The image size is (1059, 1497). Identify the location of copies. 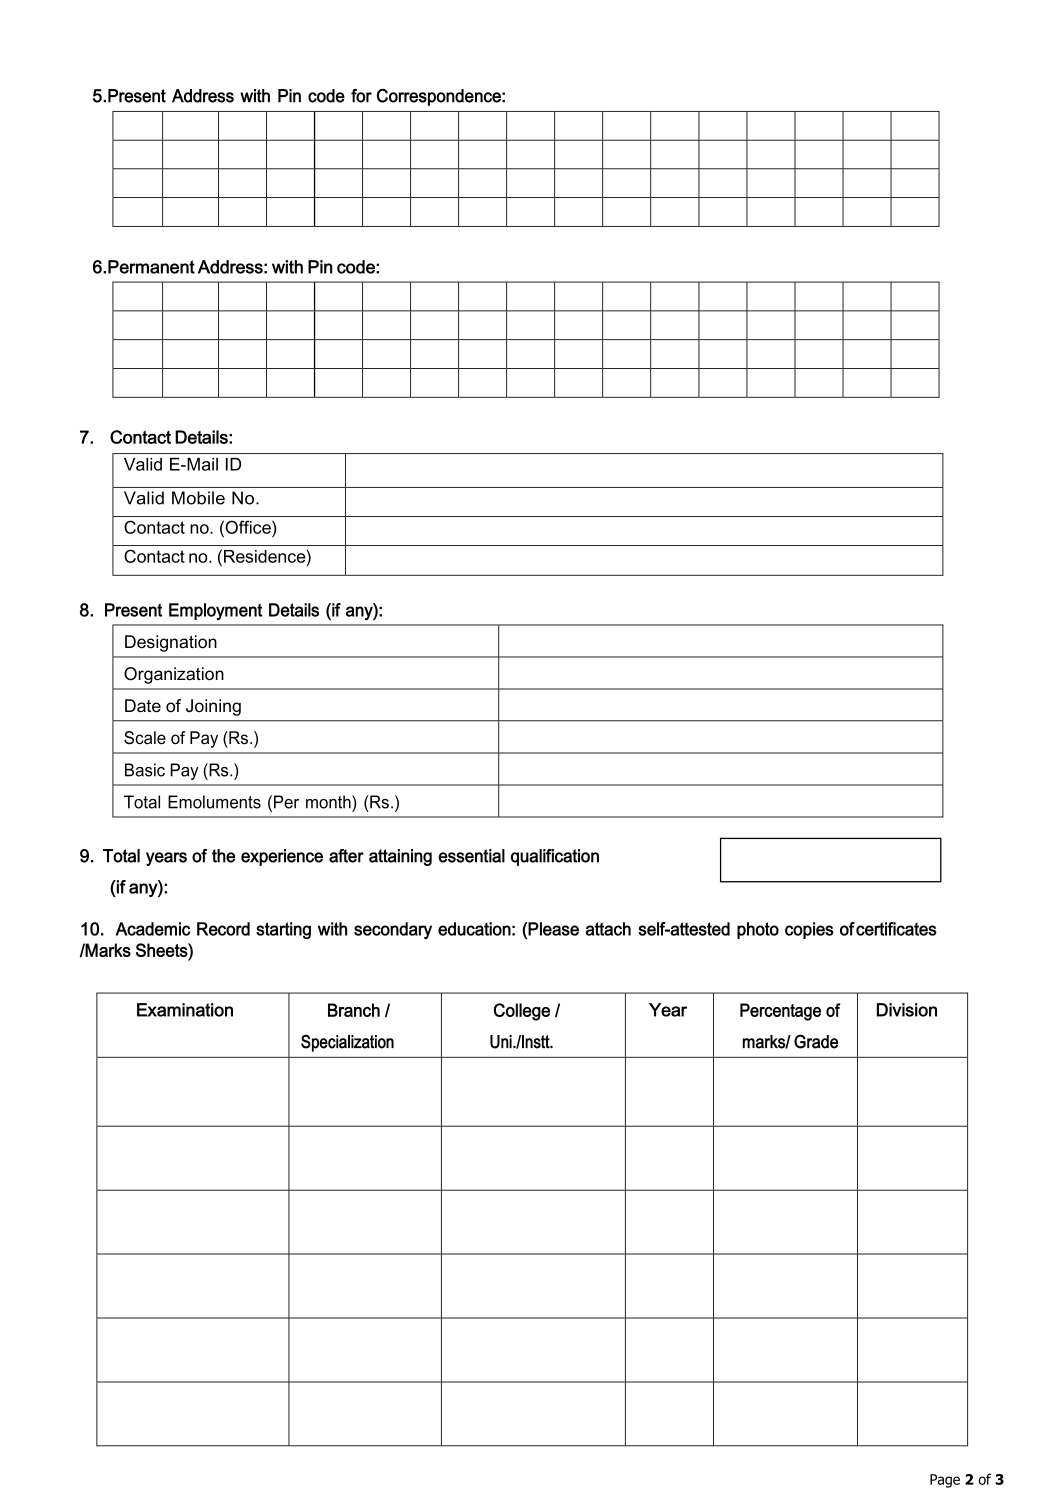
(809, 930).
